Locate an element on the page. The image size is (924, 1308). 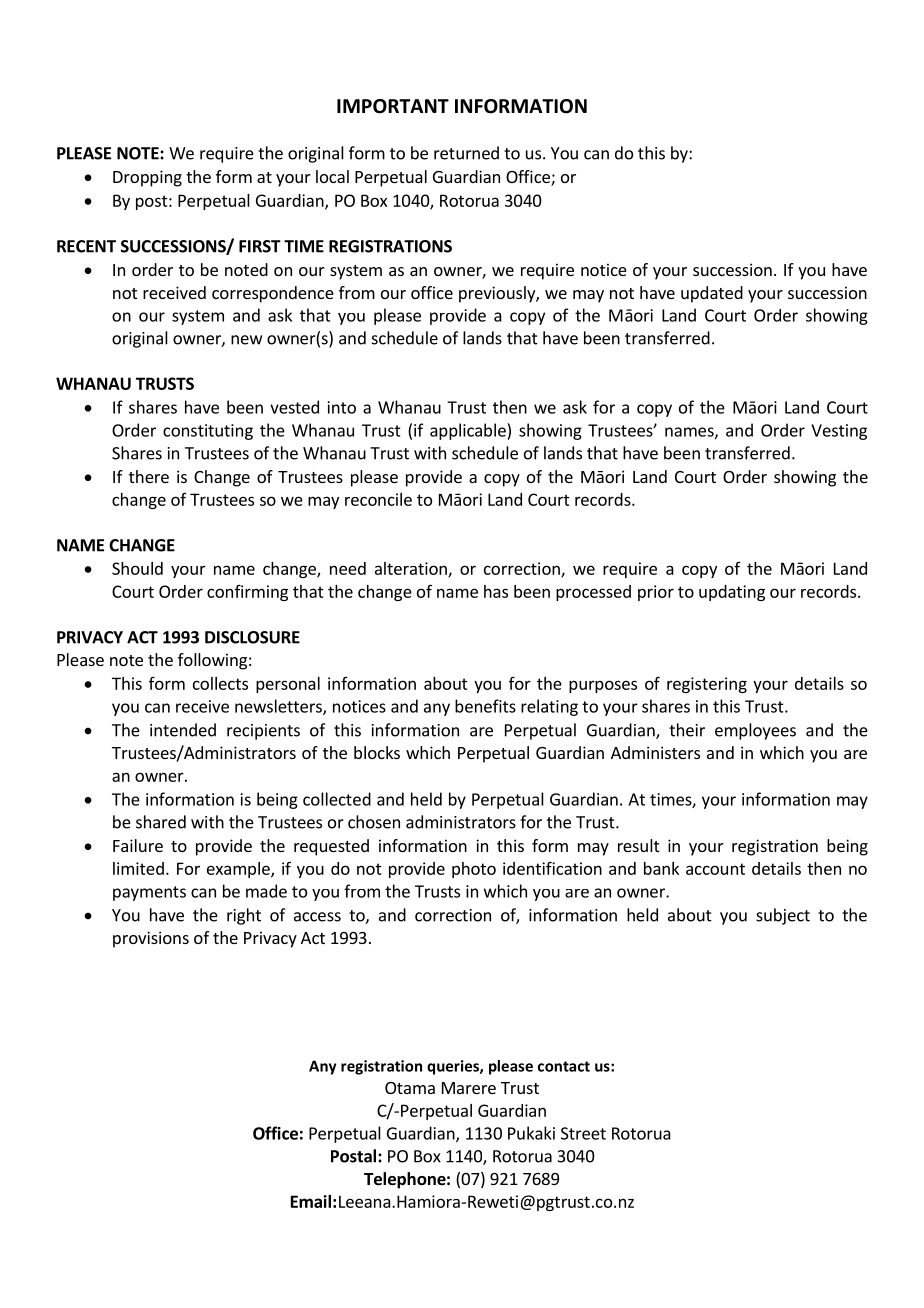
blocks is located at coordinates (377, 752).
